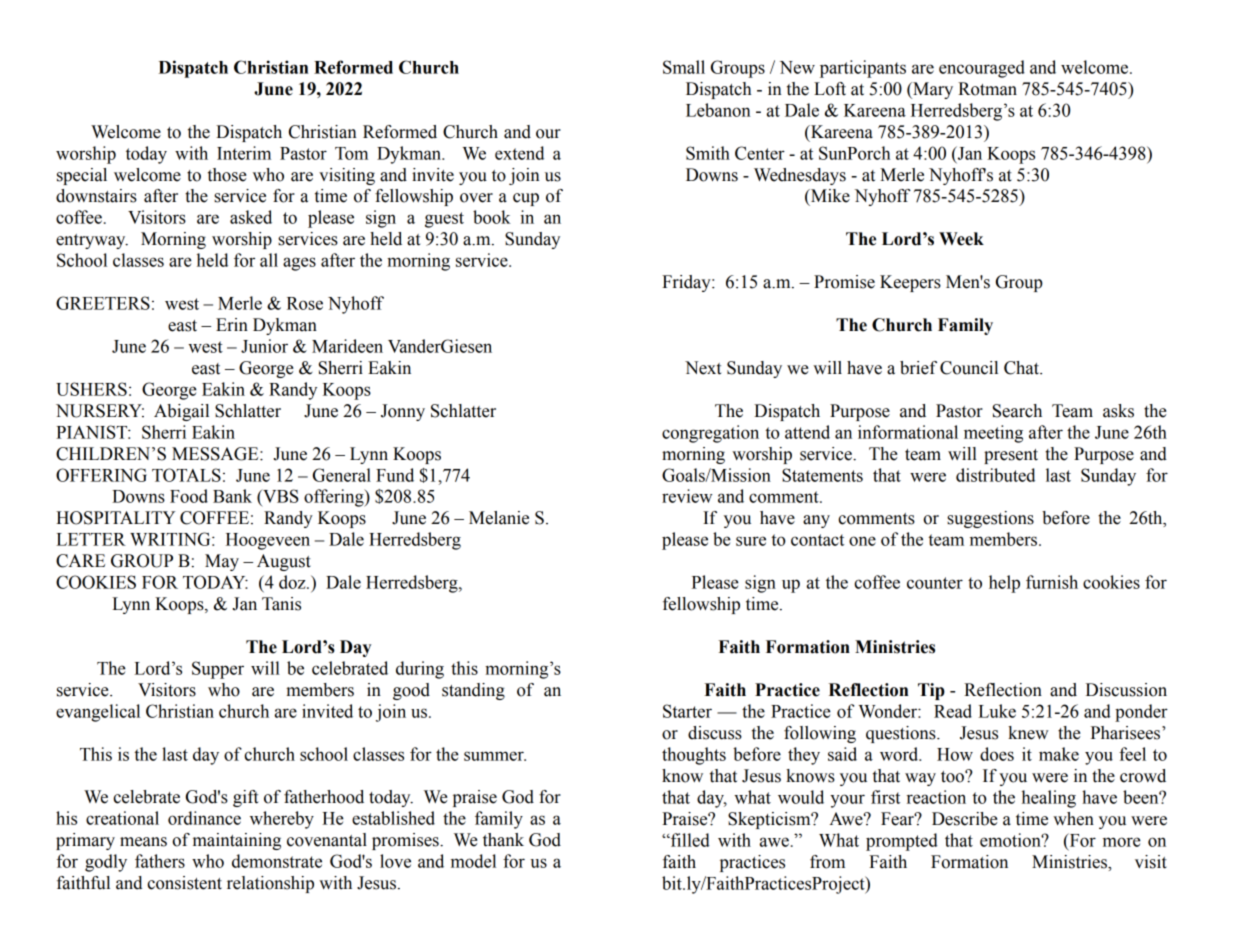 This screenshot has height=952, width=1233. I want to click on fathers, so click(160, 861).
